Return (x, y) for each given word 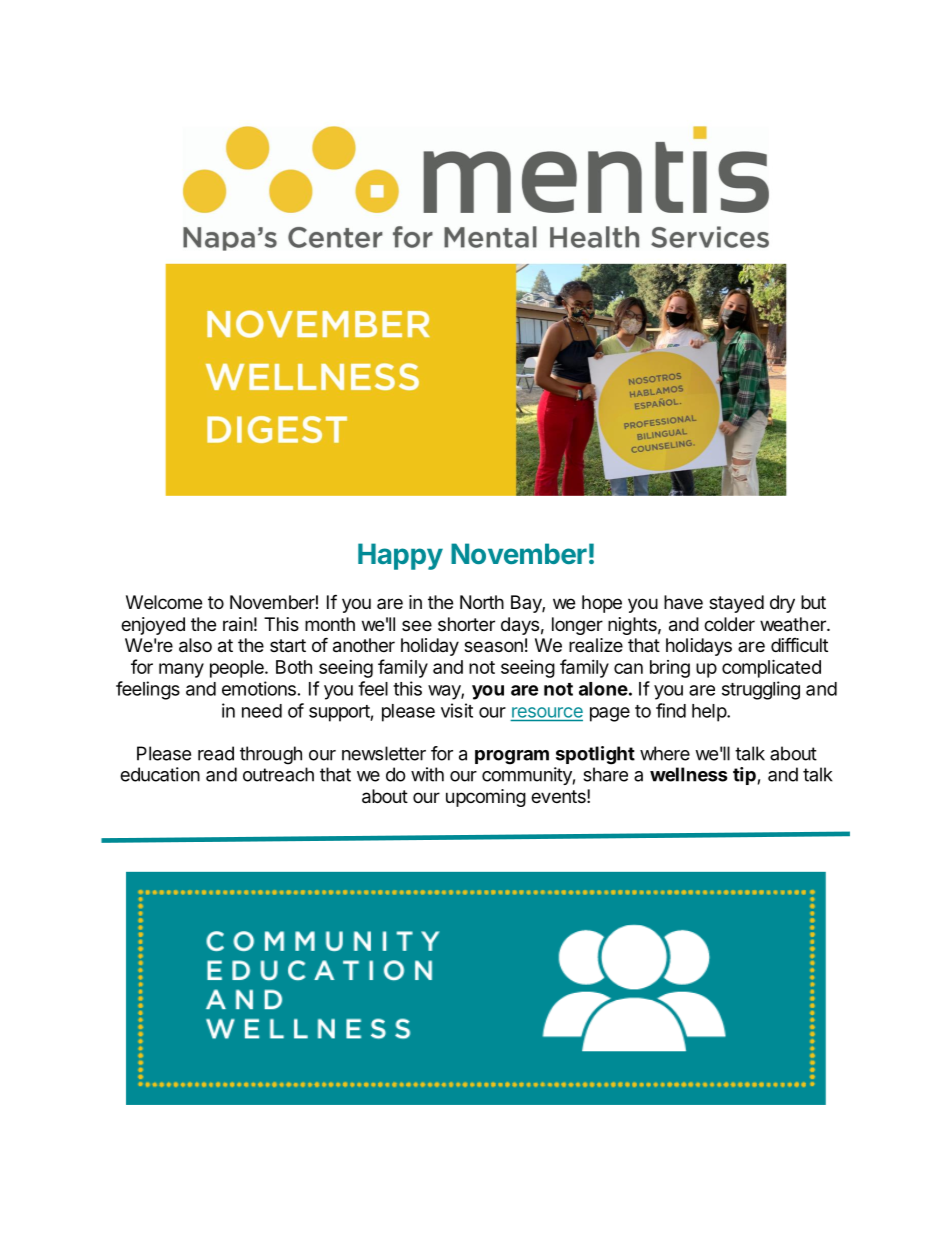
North (482, 602)
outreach (278, 774)
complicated (771, 668)
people (238, 669)
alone (603, 689)
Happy (400, 556)
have (683, 602)
